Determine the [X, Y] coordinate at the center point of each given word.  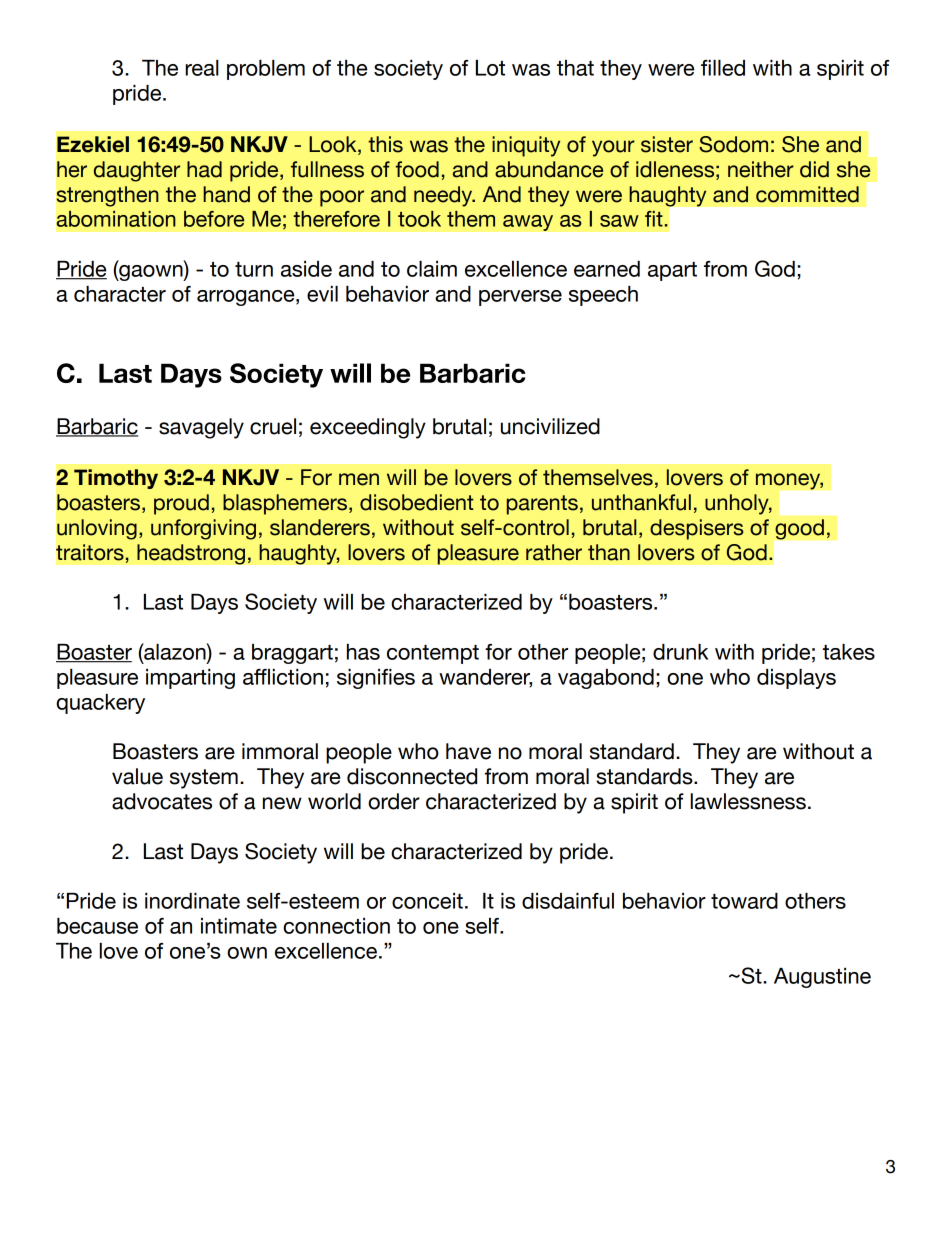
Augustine [822, 978]
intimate [239, 926]
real [202, 68]
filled [723, 68]
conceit [427, 901]
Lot [490, 68]
